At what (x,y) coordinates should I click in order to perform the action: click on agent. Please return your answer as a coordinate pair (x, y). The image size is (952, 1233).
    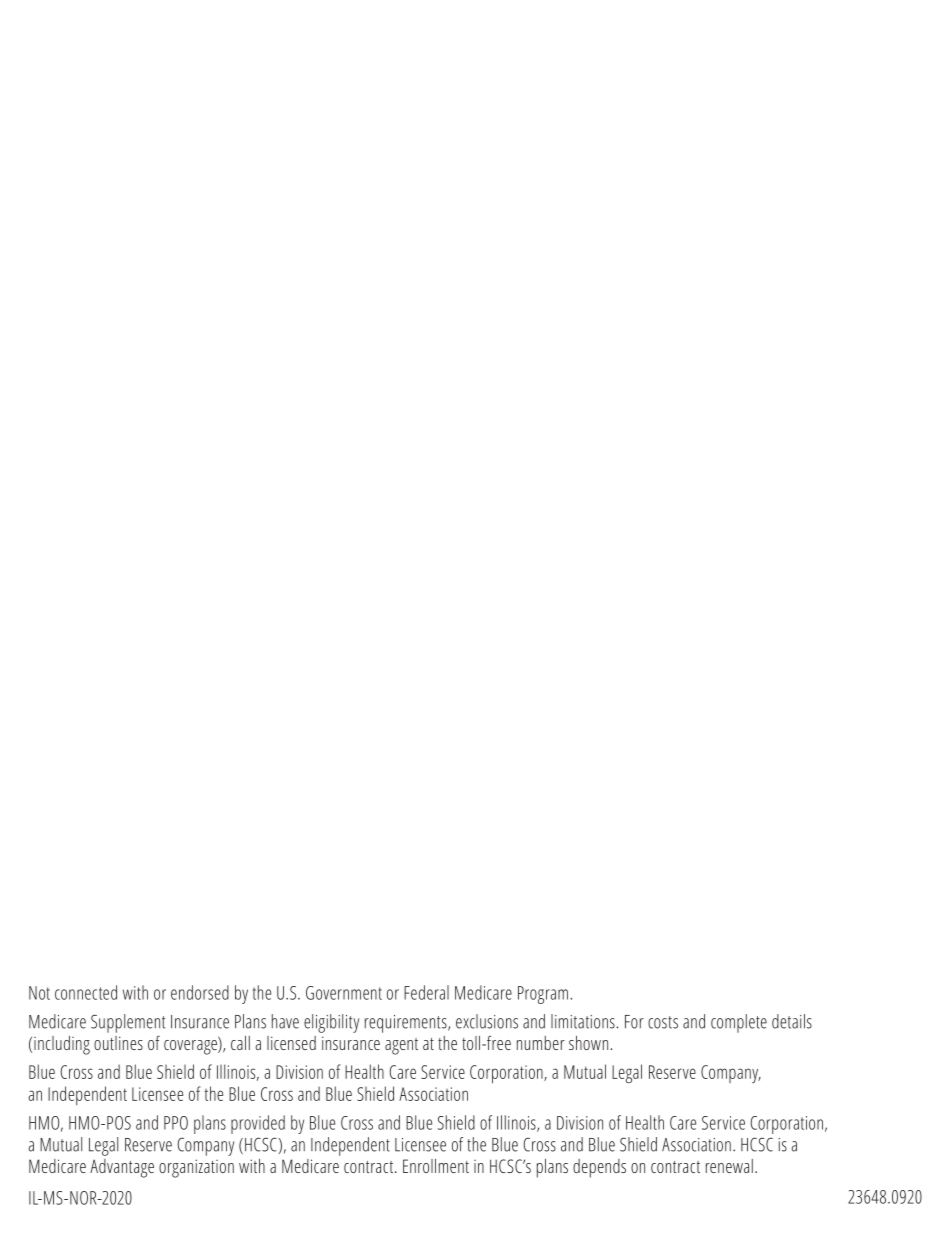
    Looking at the image, I should click on (401, 1046).
